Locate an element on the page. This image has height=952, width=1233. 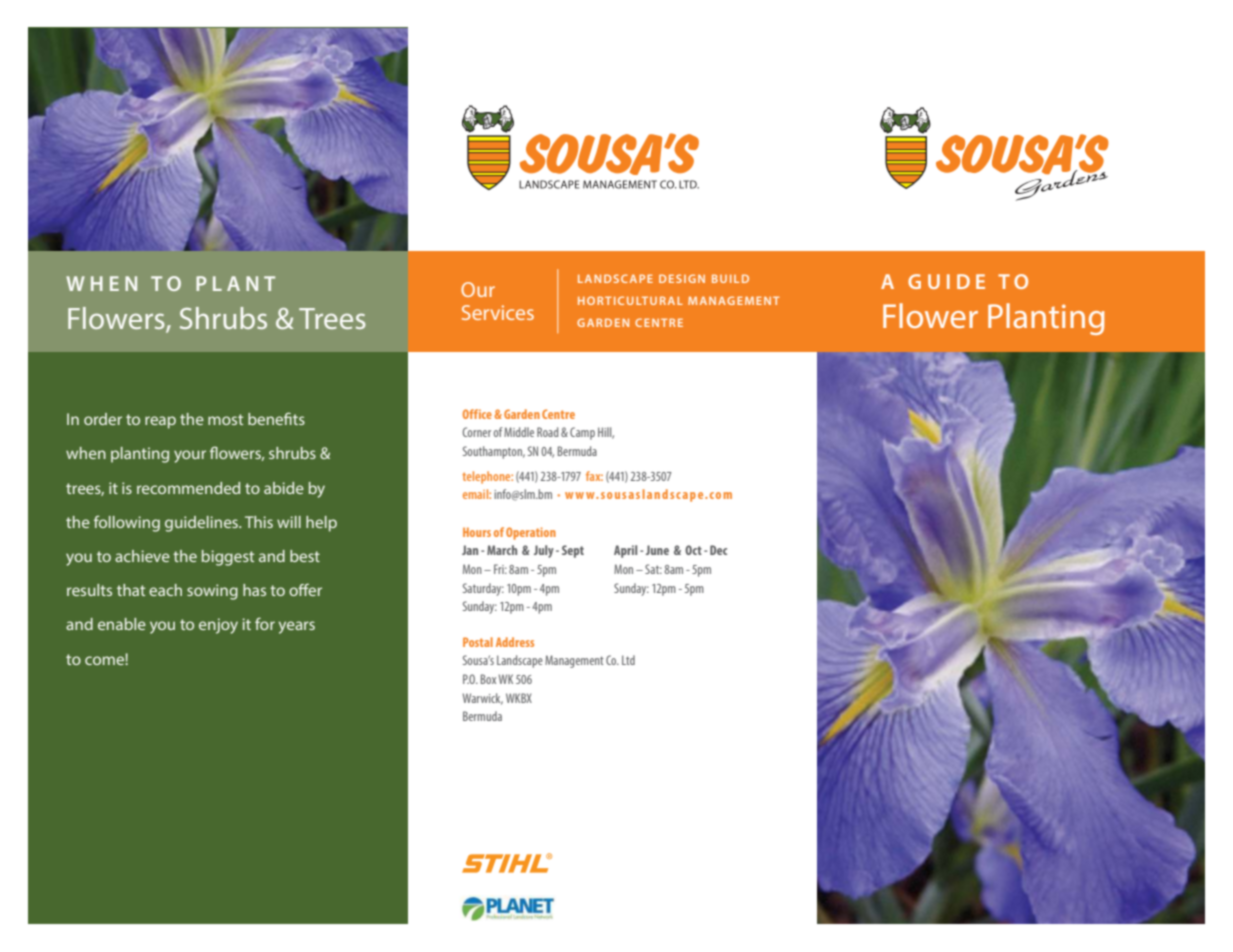
help is located at coordinates (321, 524).
